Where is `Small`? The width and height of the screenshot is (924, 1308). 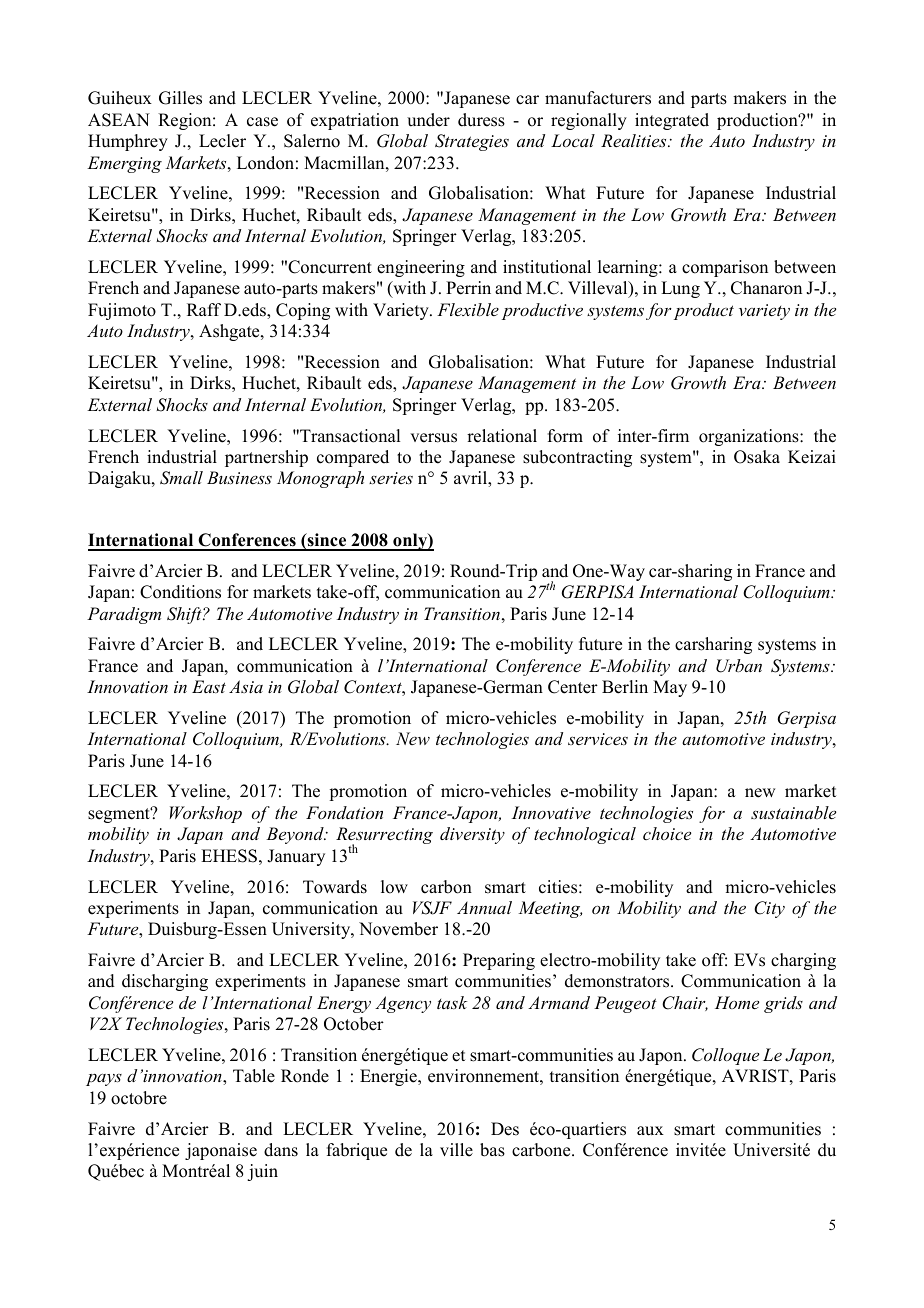 Small is located at coordinates (181, 478).
